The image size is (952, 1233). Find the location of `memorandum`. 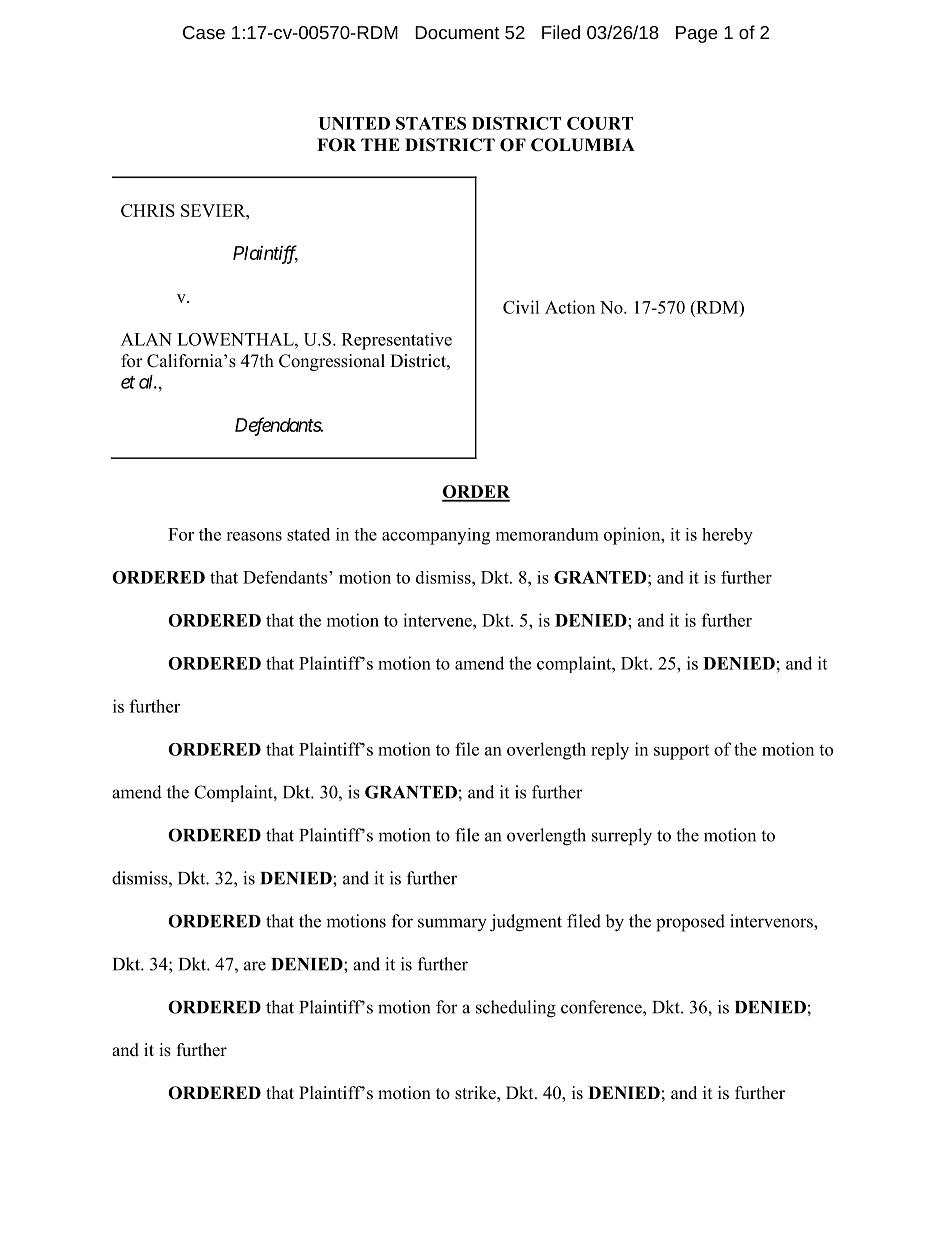

memorandum is located at coordinates (547, 534).
